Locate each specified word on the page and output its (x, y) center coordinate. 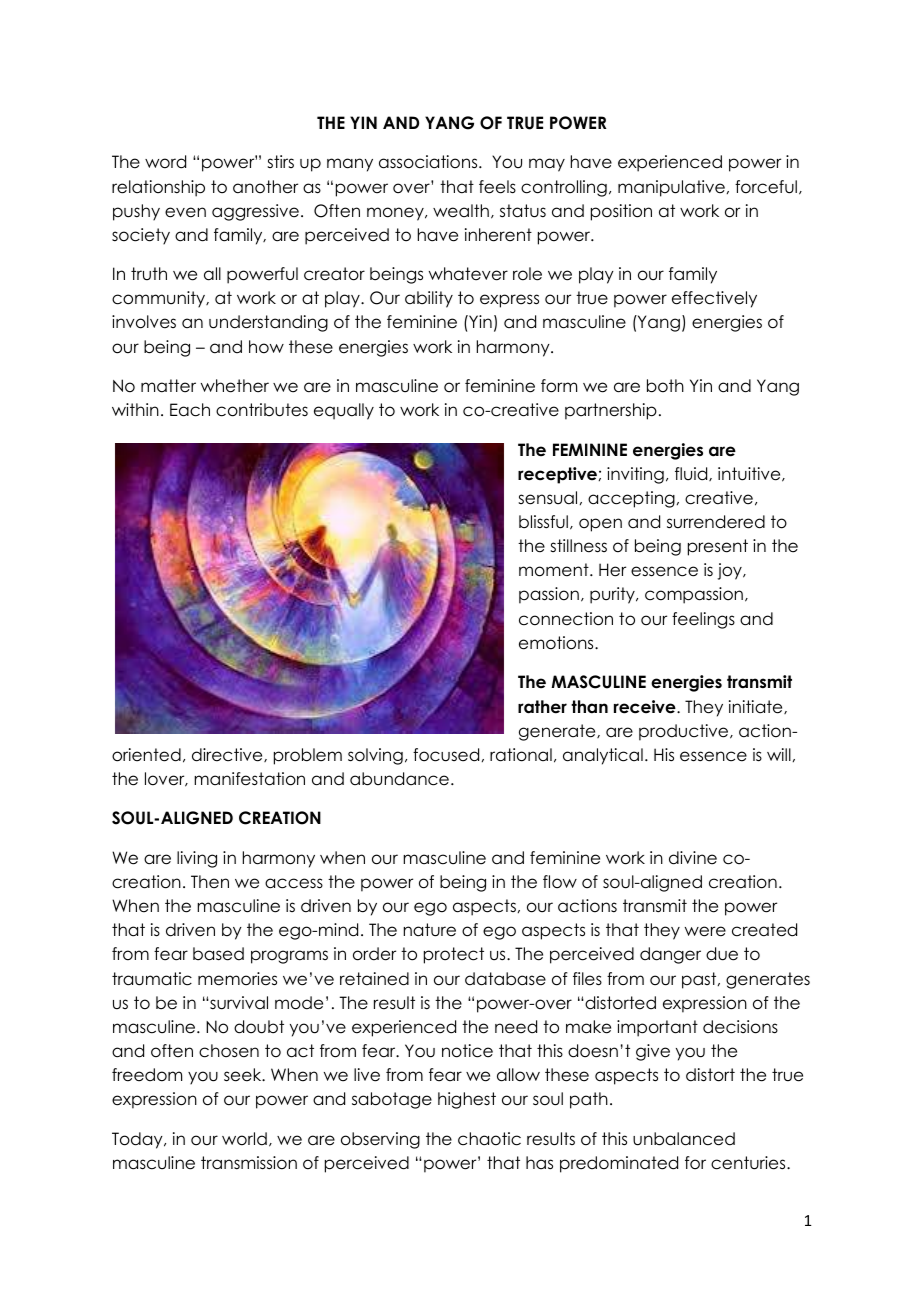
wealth (461, 211)
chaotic (489, 1139)
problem (308, 756)
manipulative (671, 188)
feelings (703, 620)
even (185, 212)
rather (542, 707)
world (244, 1139)
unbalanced (684, 1139)
